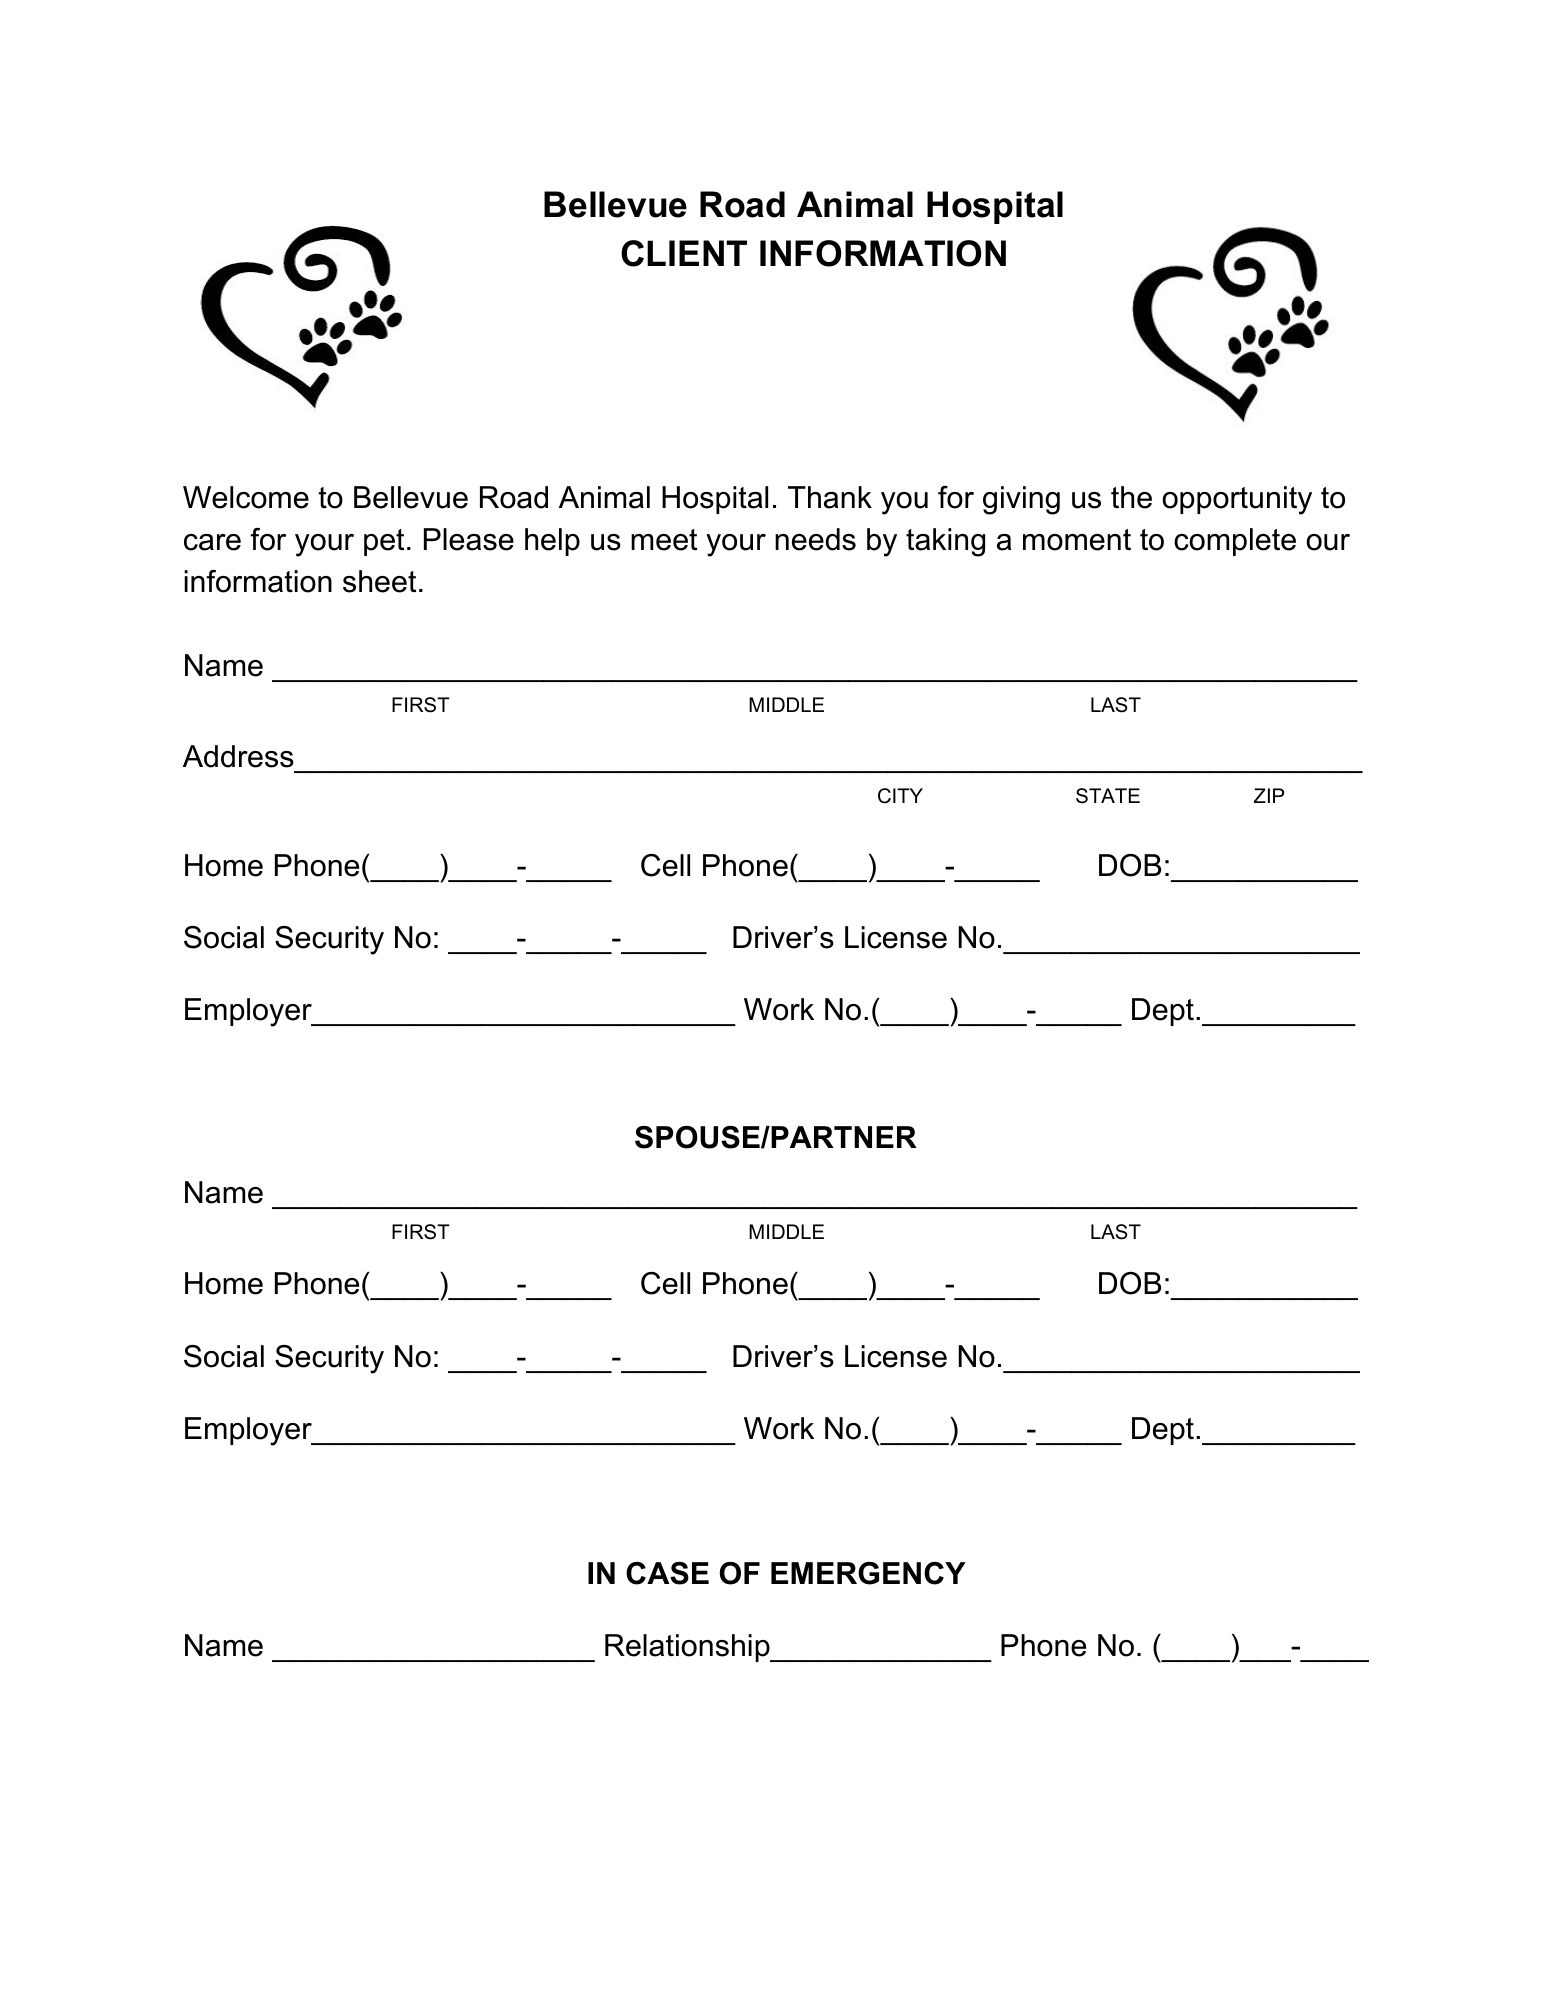 The height and width of the screenshot is (2011, 1554). What do you see at coordinates (1108, 796) in the screenshot?
I see `STATE` at bounding box center [1108, 796].
